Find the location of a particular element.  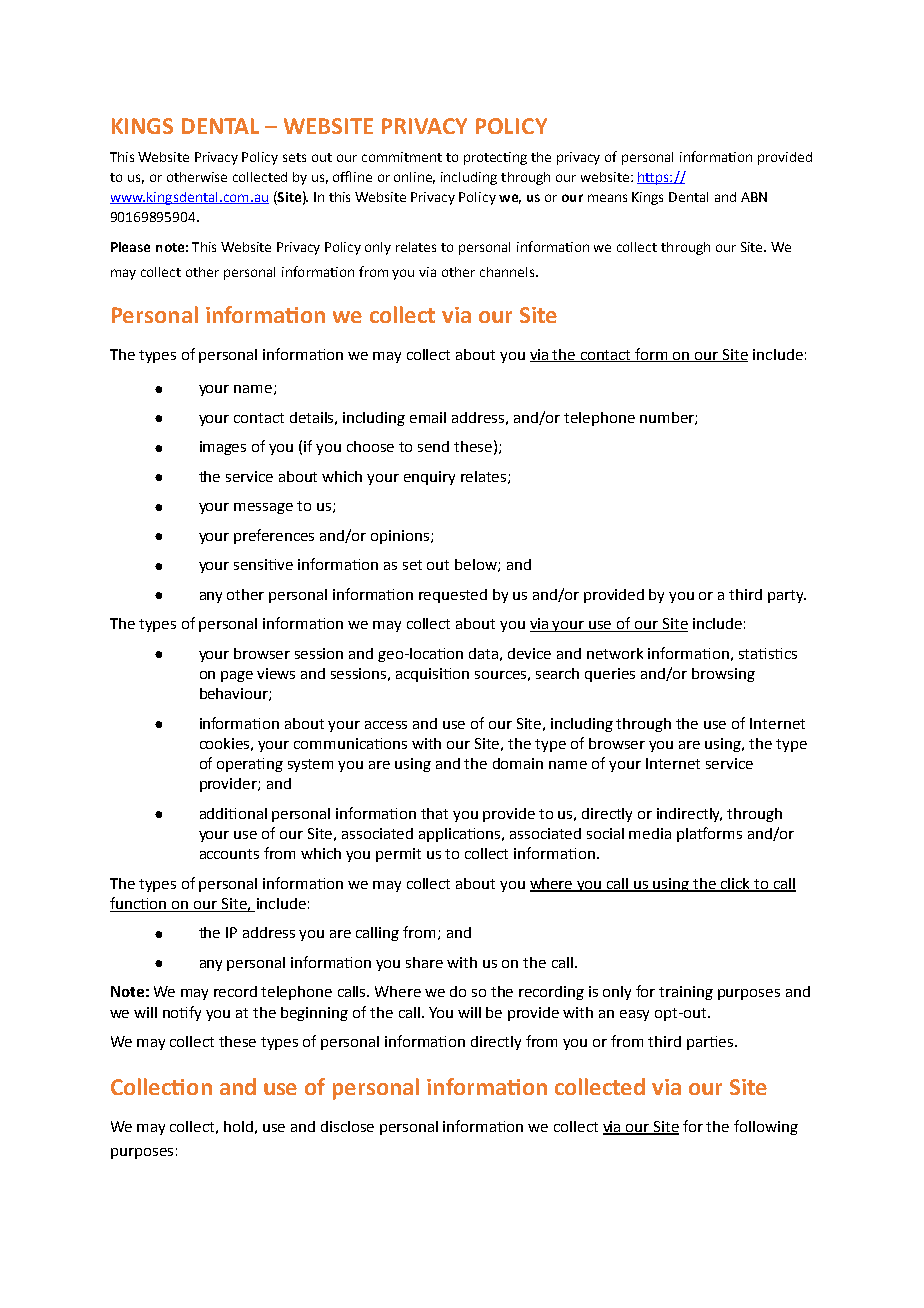

disclose is located at coordinates (347, 1126).
